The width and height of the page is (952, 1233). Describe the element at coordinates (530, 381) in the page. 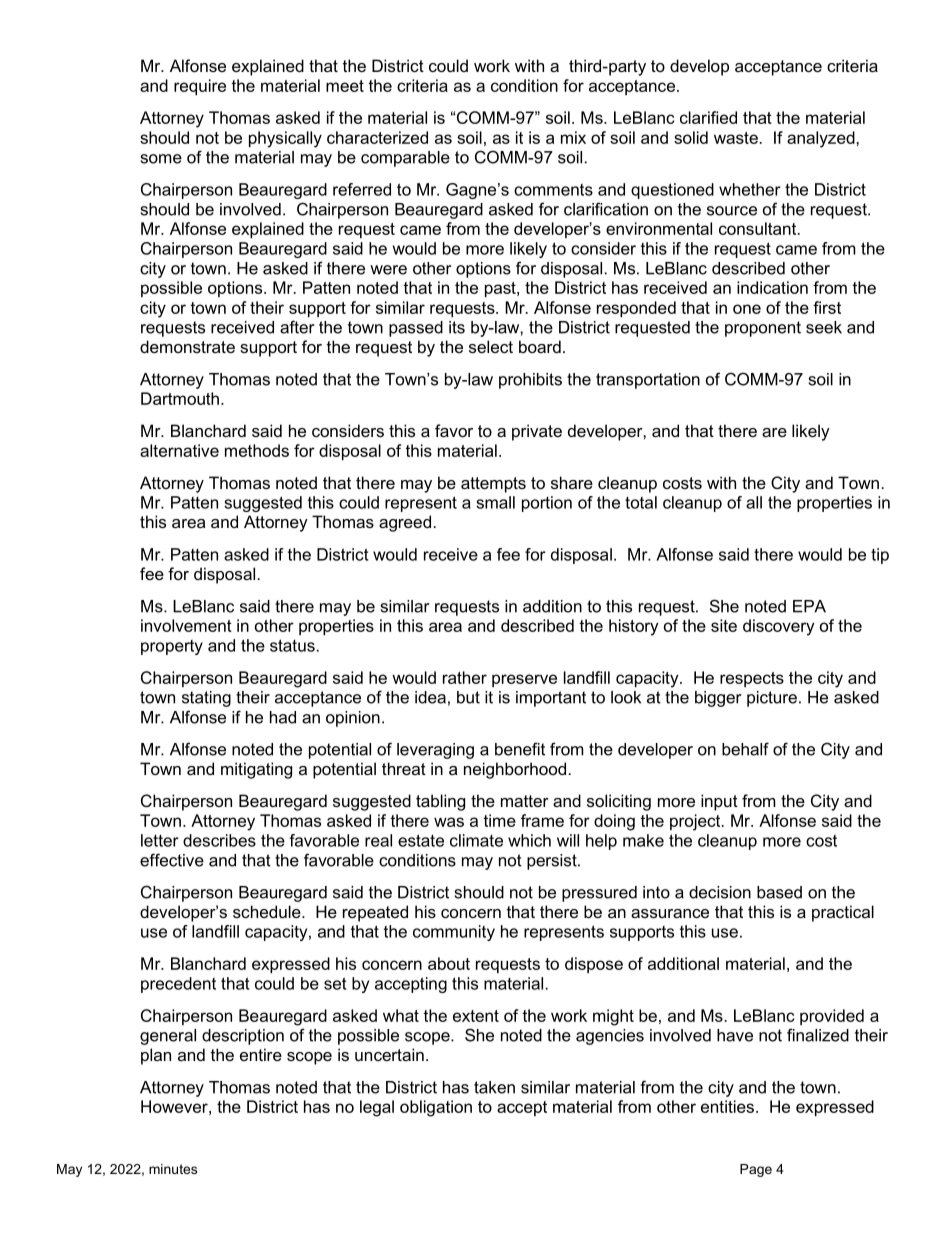

I see `prohibits` at that location.
